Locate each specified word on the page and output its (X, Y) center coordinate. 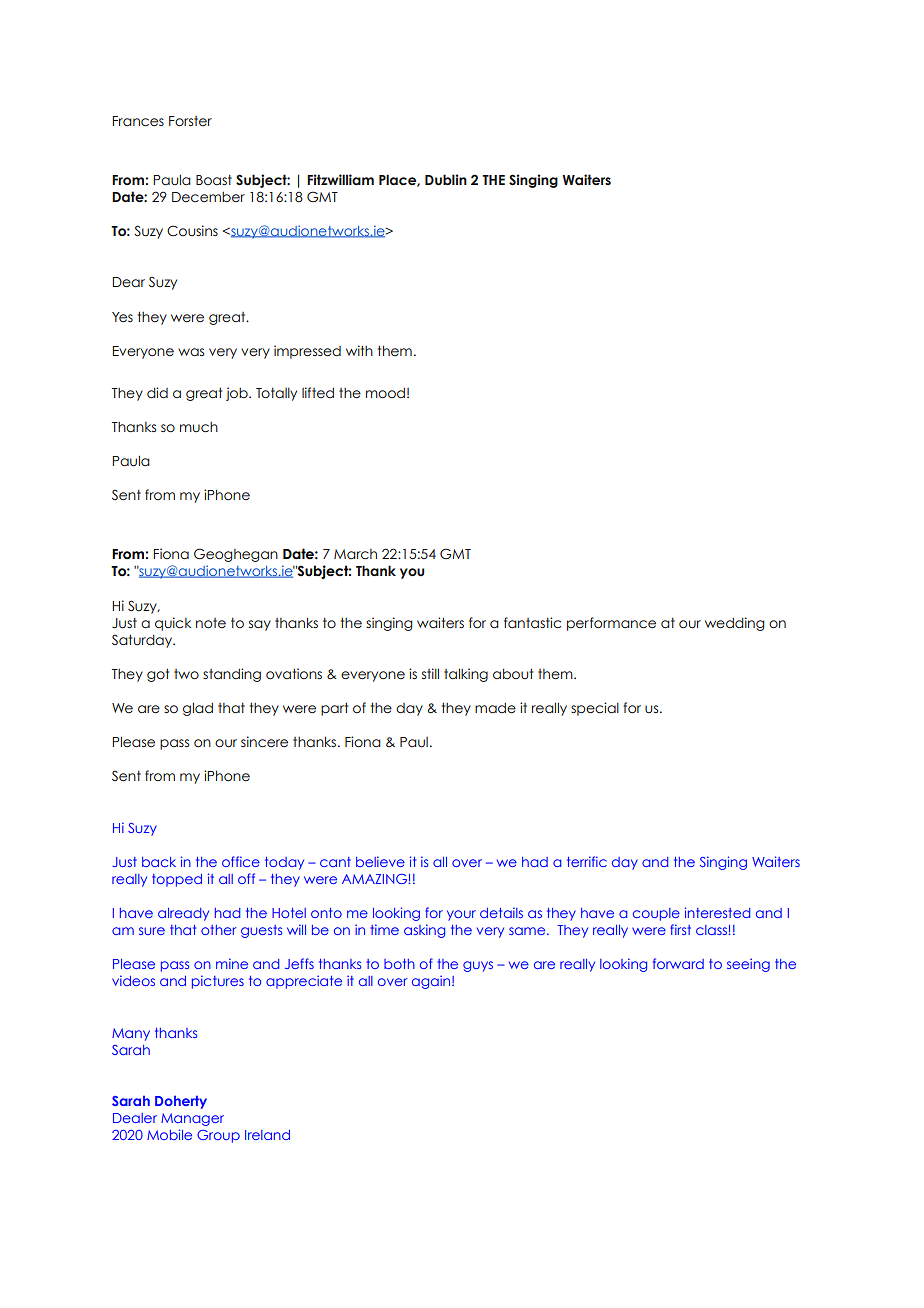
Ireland (267, 1135)
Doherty (181, 1102)
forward (678, 963)
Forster (190, 121)
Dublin (446, 180)
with (359, 350)
